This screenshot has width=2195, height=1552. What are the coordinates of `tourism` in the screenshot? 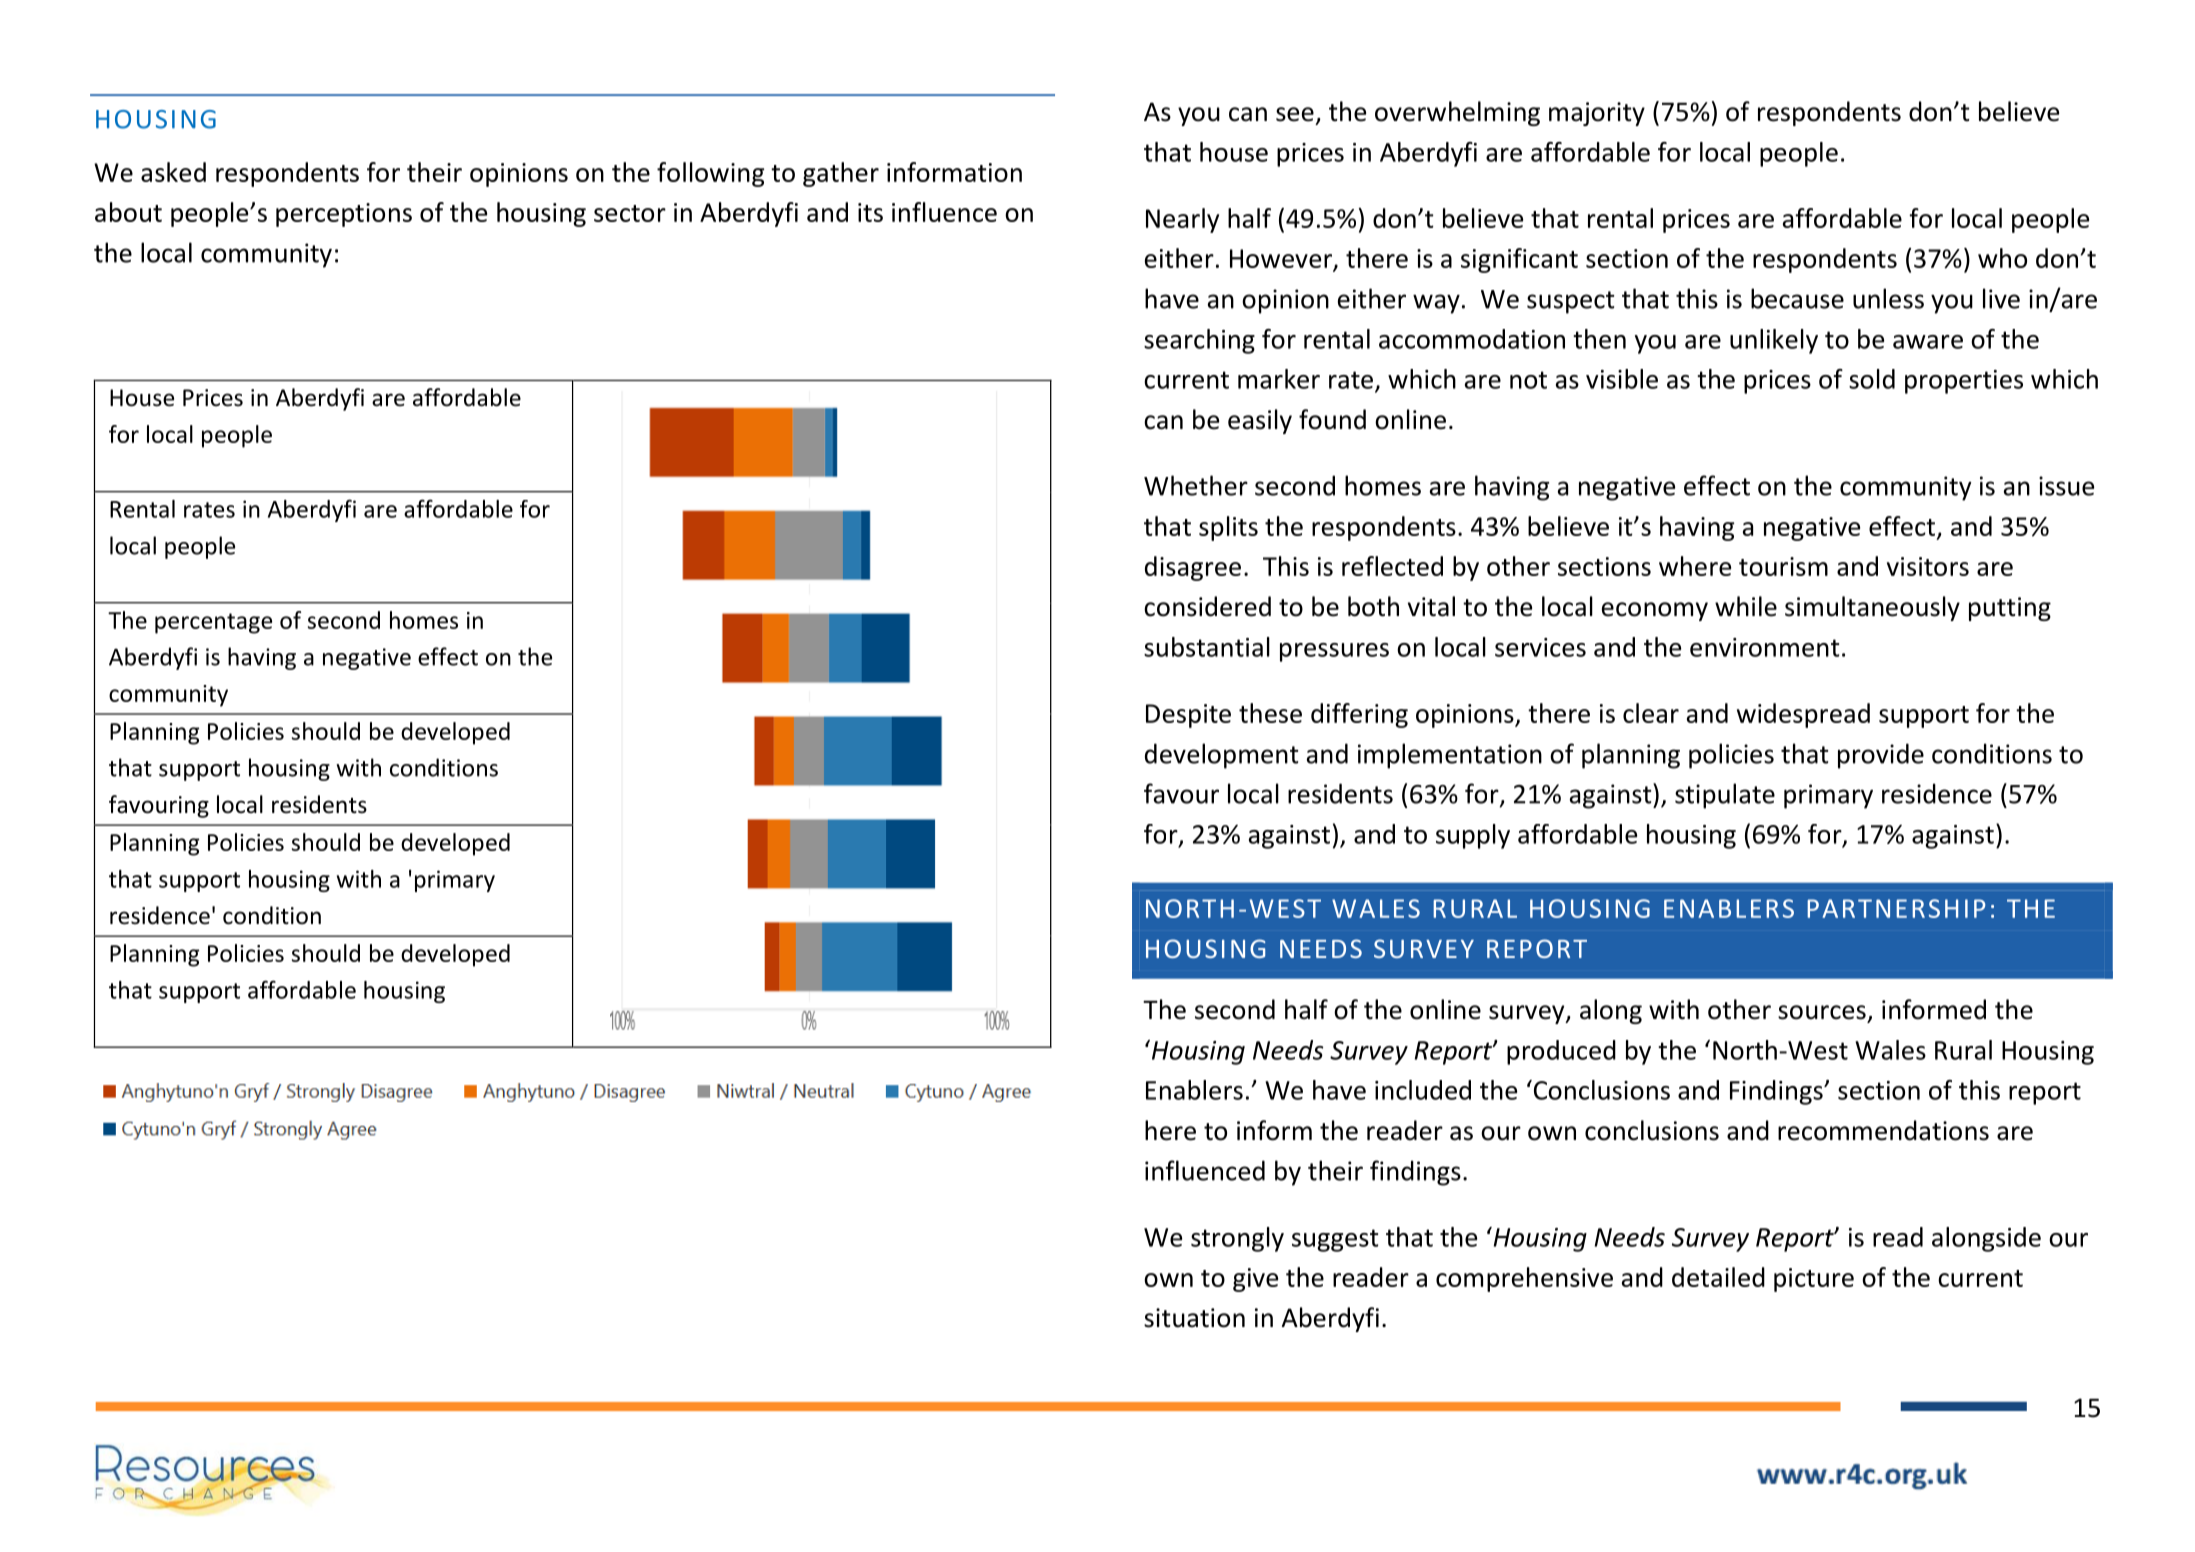 It's located at (1783, 566).
